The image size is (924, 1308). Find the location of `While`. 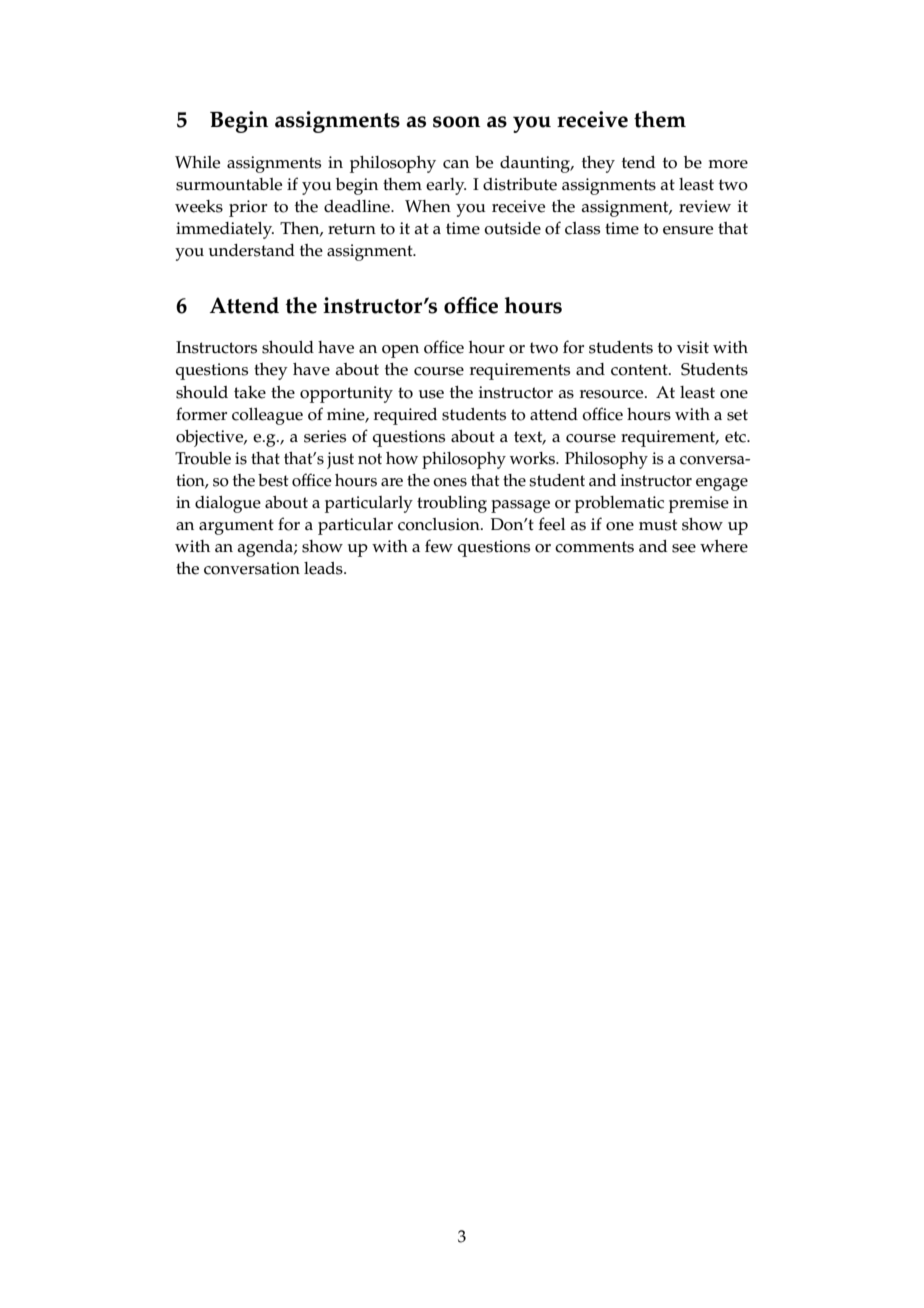

While is located at coordinates (197, 162).
